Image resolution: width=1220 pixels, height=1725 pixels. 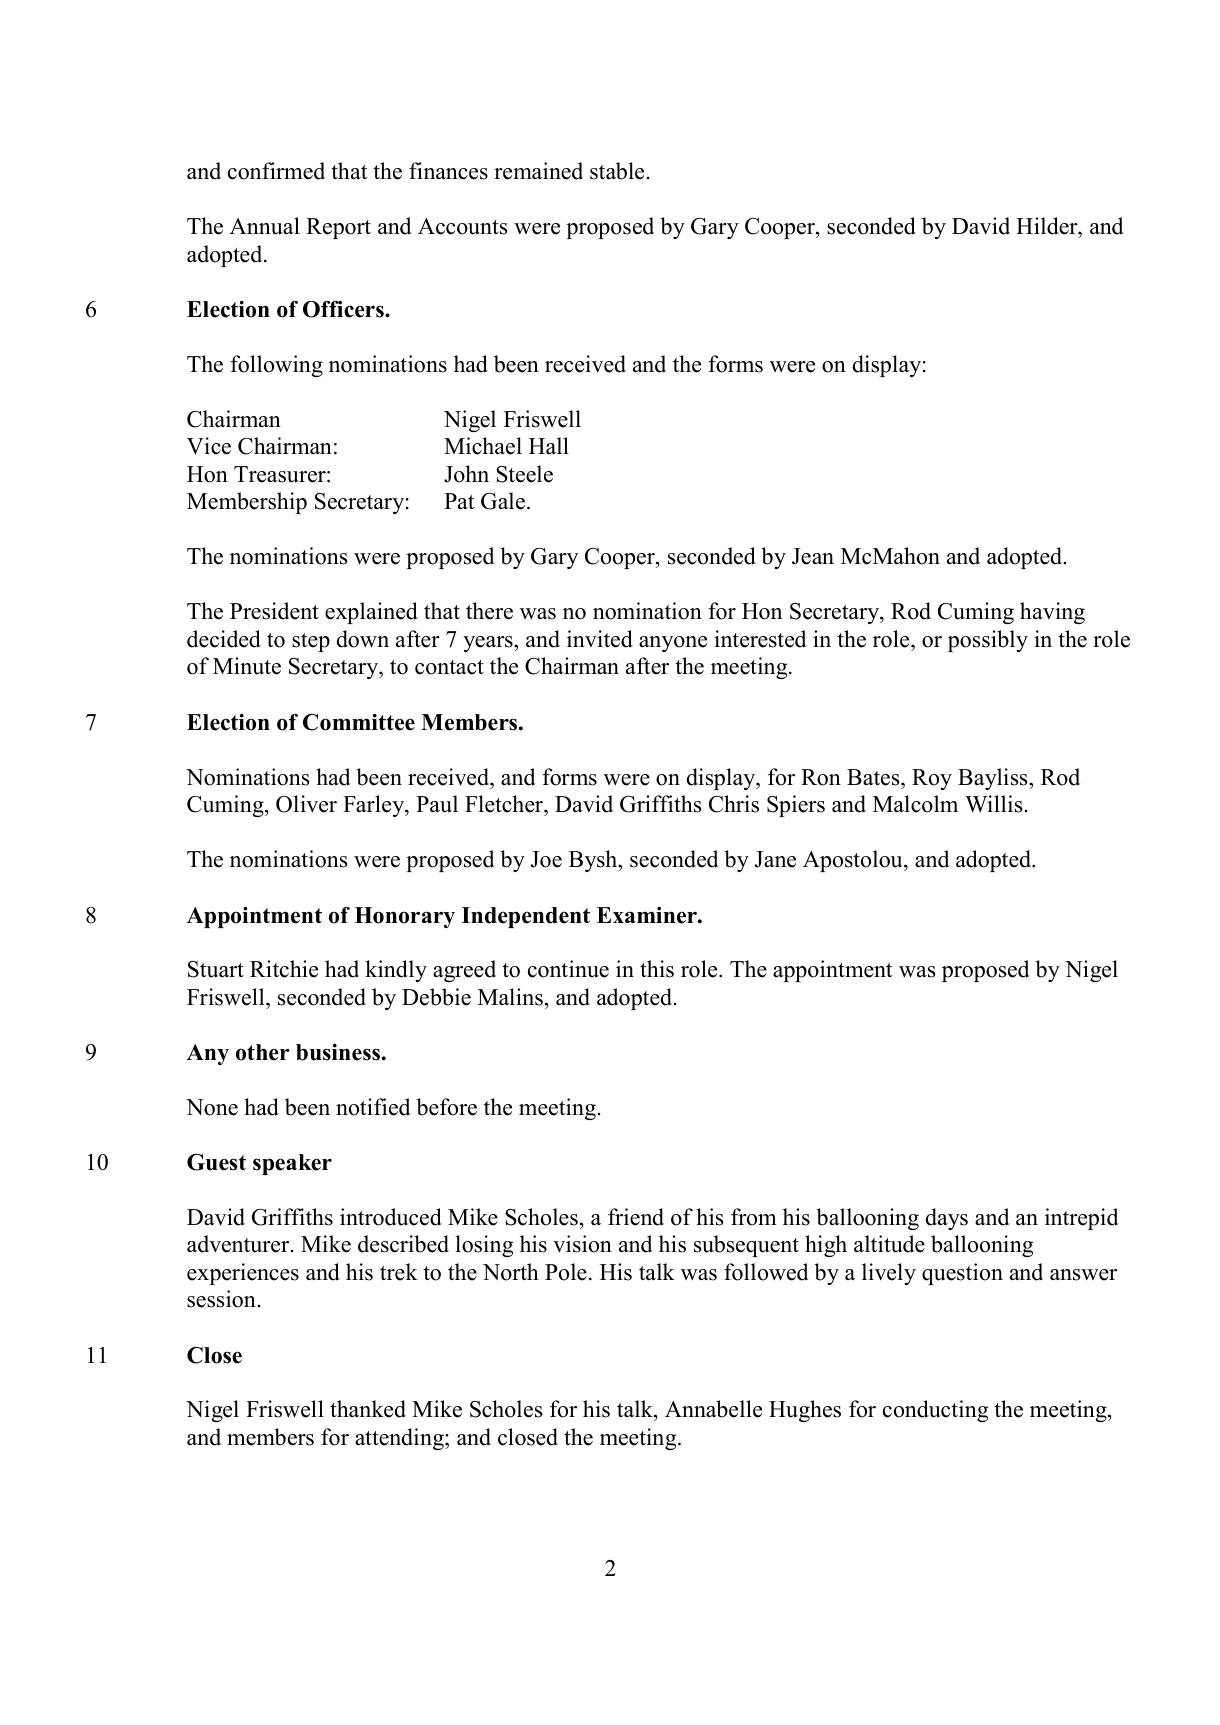 I want to click on remained, so click(x=538, y=171).
